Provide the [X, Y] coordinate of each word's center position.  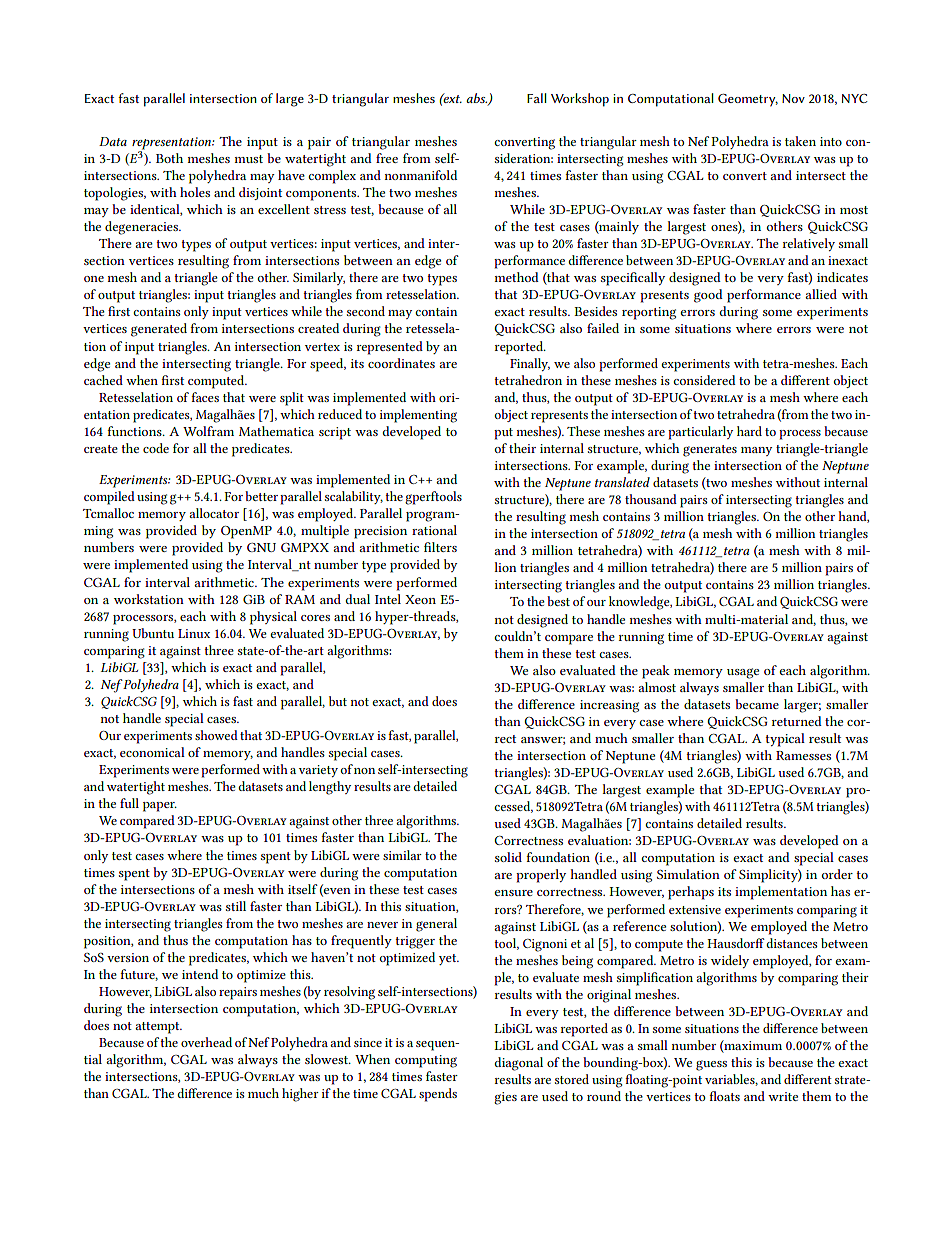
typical [785, 740]
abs [477, 99]
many [756, 451]
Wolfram [208, 431]
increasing [609, 706]
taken [800, 141]
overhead [206, 1042]
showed [216, 735]
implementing [418, 416]
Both [169, 158]
